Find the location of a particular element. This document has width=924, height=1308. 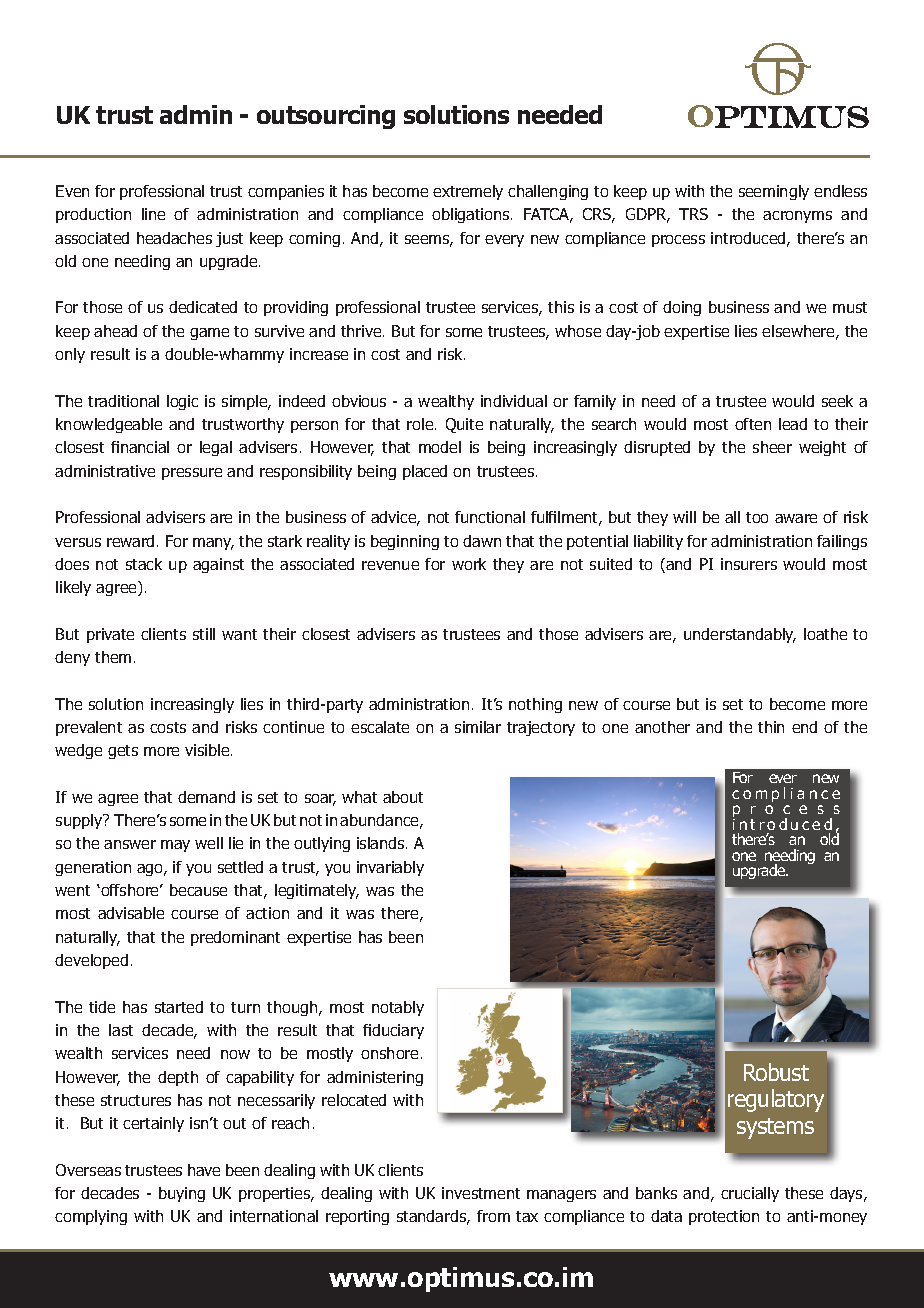

often is located at coordinates (753, 424).
